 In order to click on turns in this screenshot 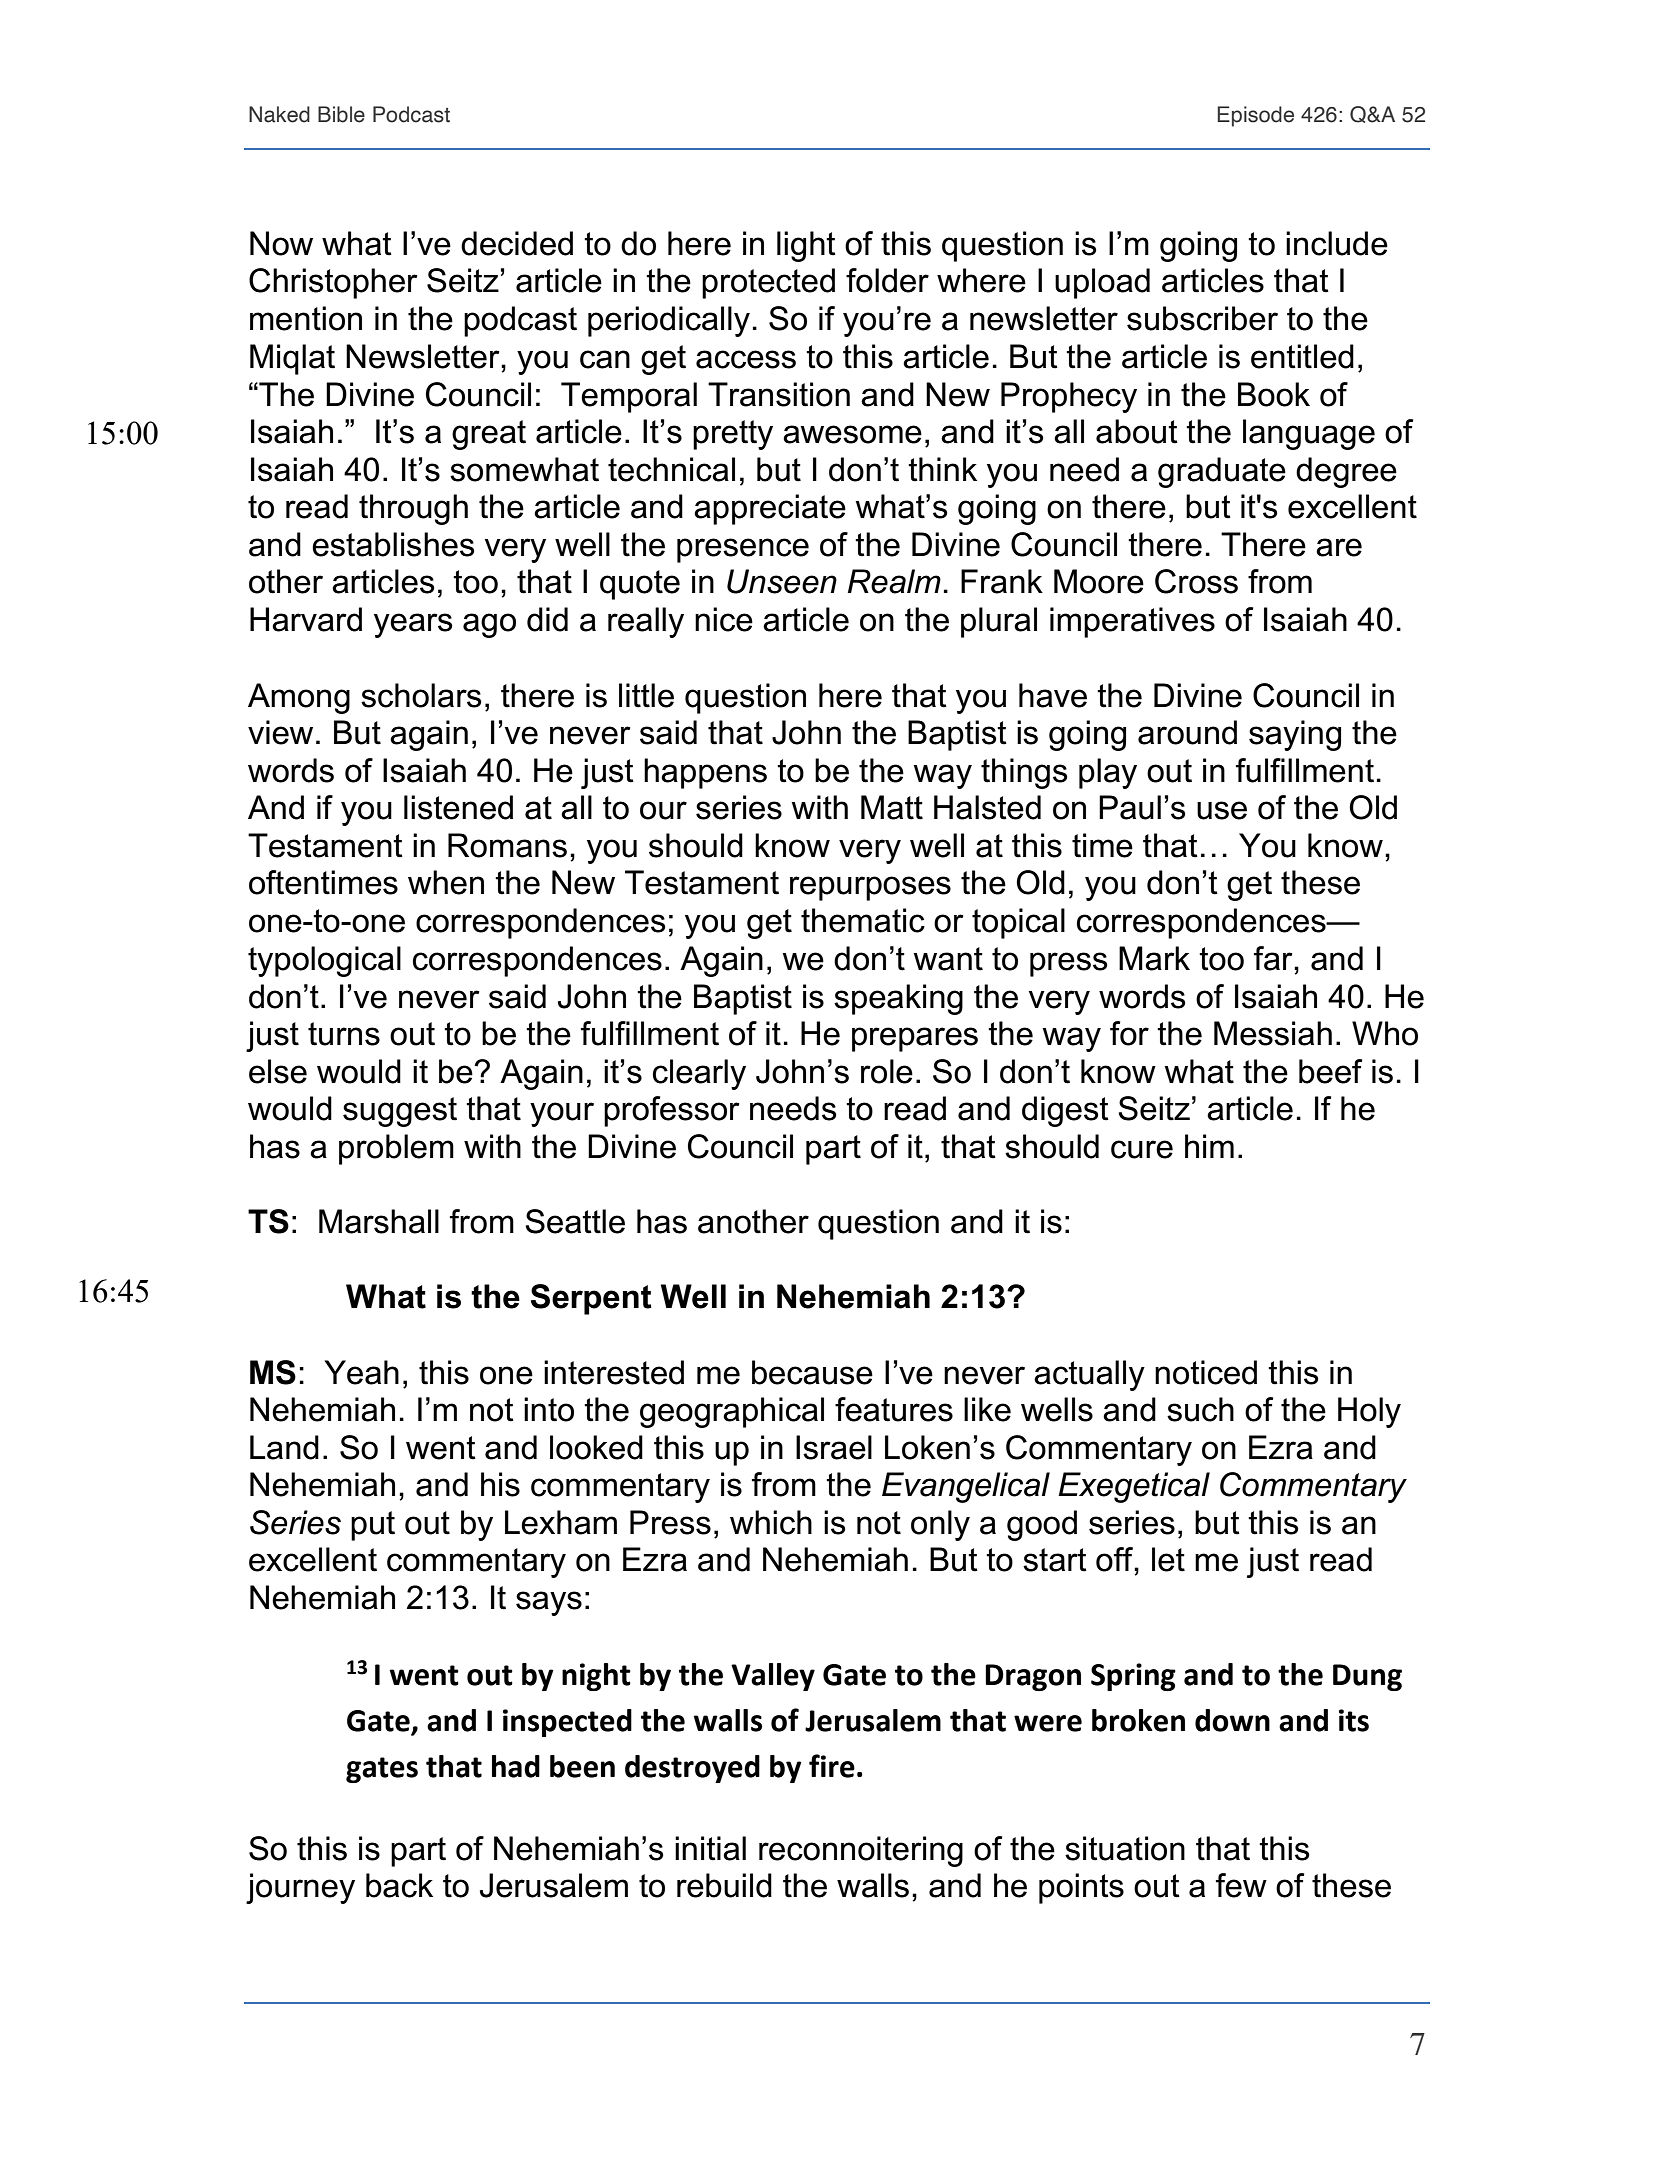, I will do `click(344, 1034)`.
